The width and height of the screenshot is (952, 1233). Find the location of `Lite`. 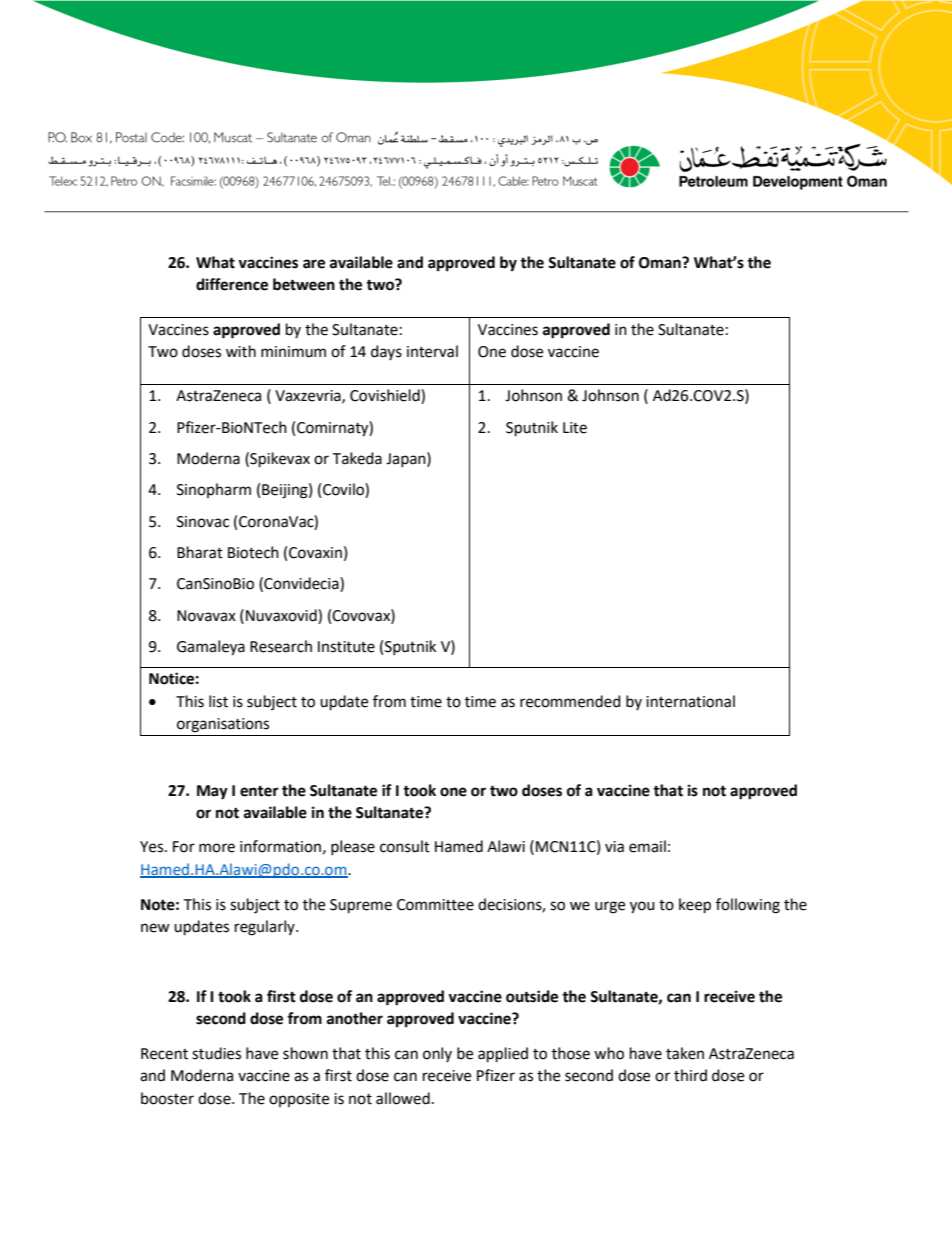

Lite is located at coordinates (575, 428).
